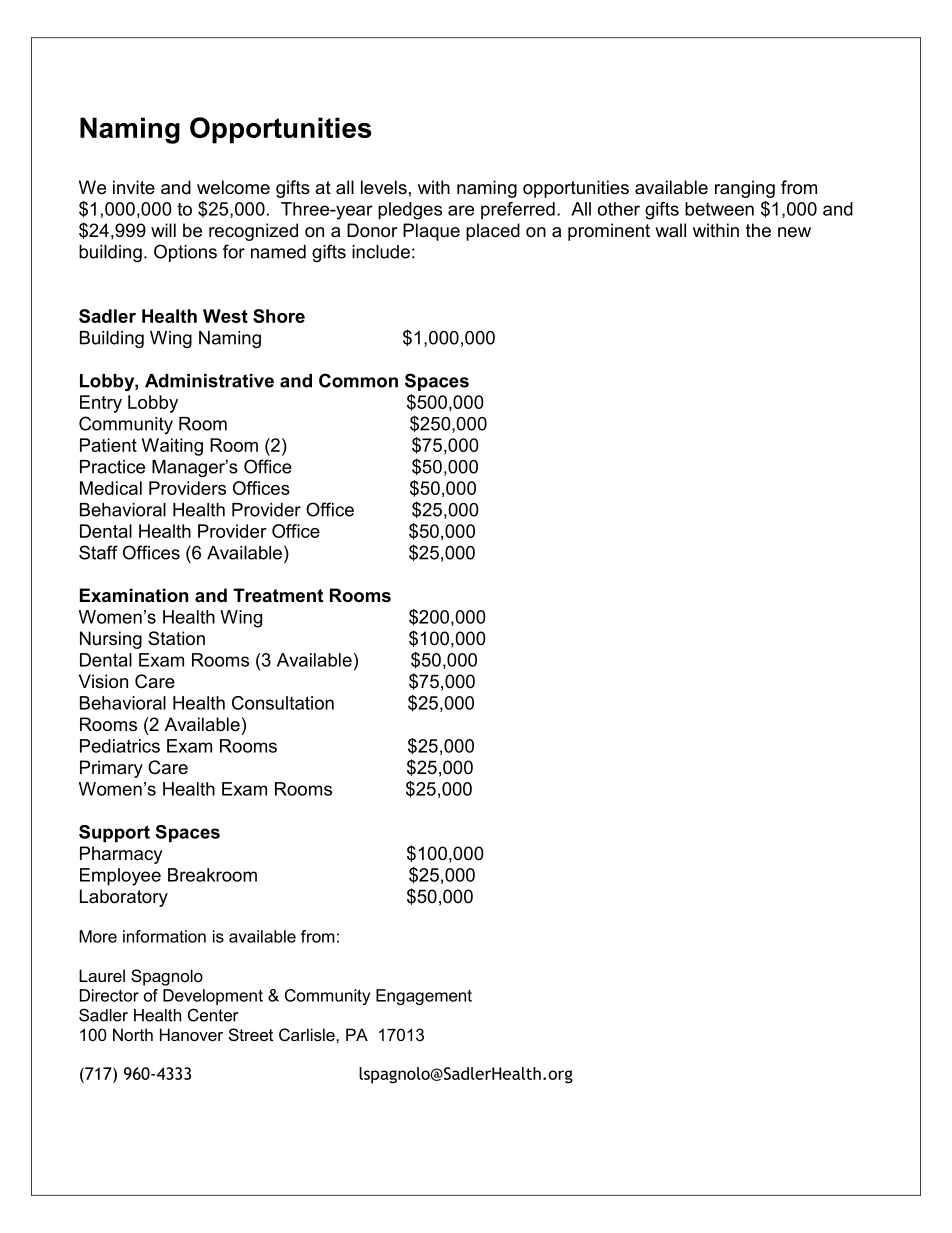 The width and height of the screenshot is (952, 1233). I want to click on Common, so click(358, 380).
